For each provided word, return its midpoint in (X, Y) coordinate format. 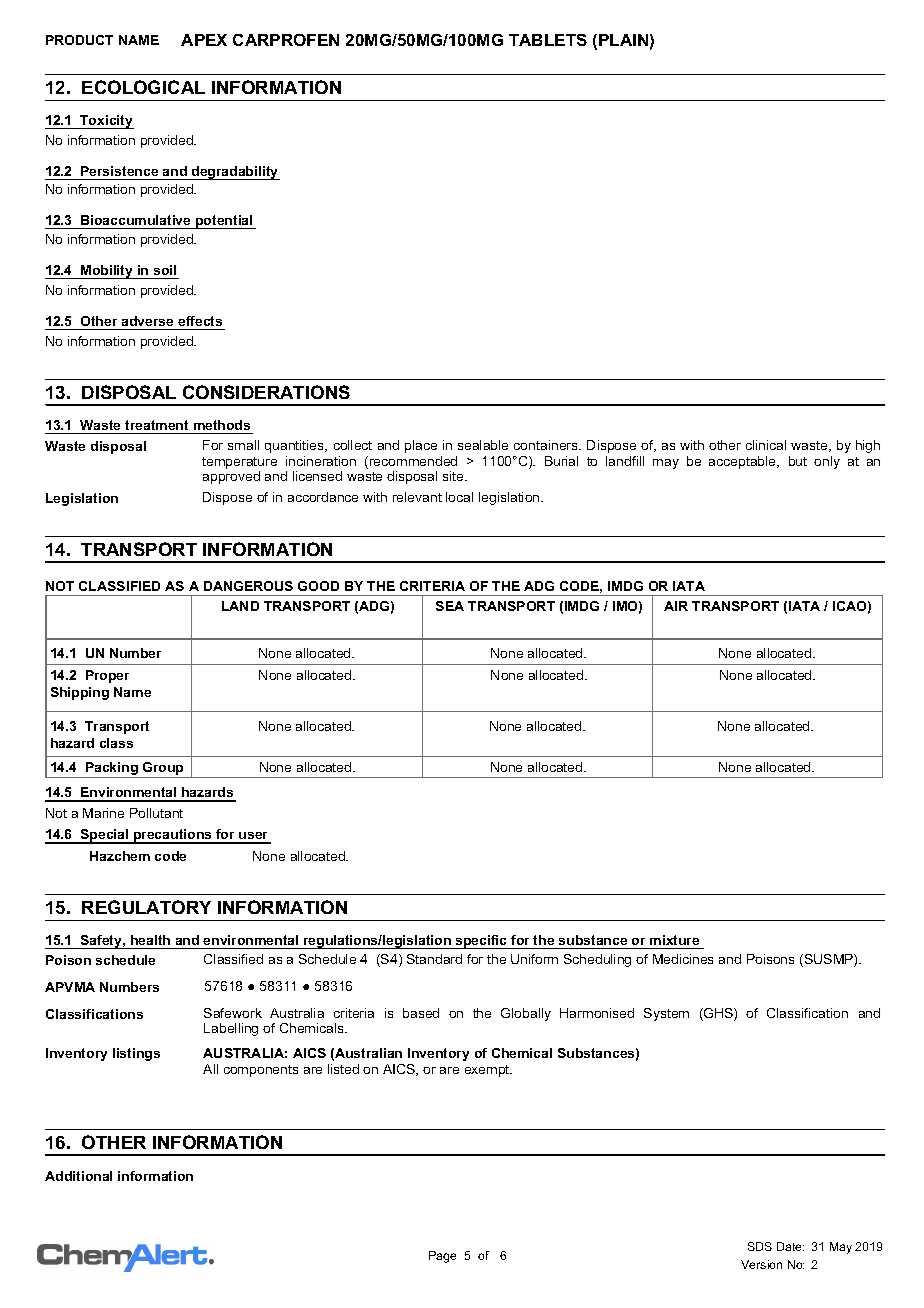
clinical (766, 445)
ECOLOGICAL (143, 87)
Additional (78, 1176)
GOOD (318, 586)
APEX (204, 40)
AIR (676, 606)
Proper (107, 676)
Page (442, 1257)
